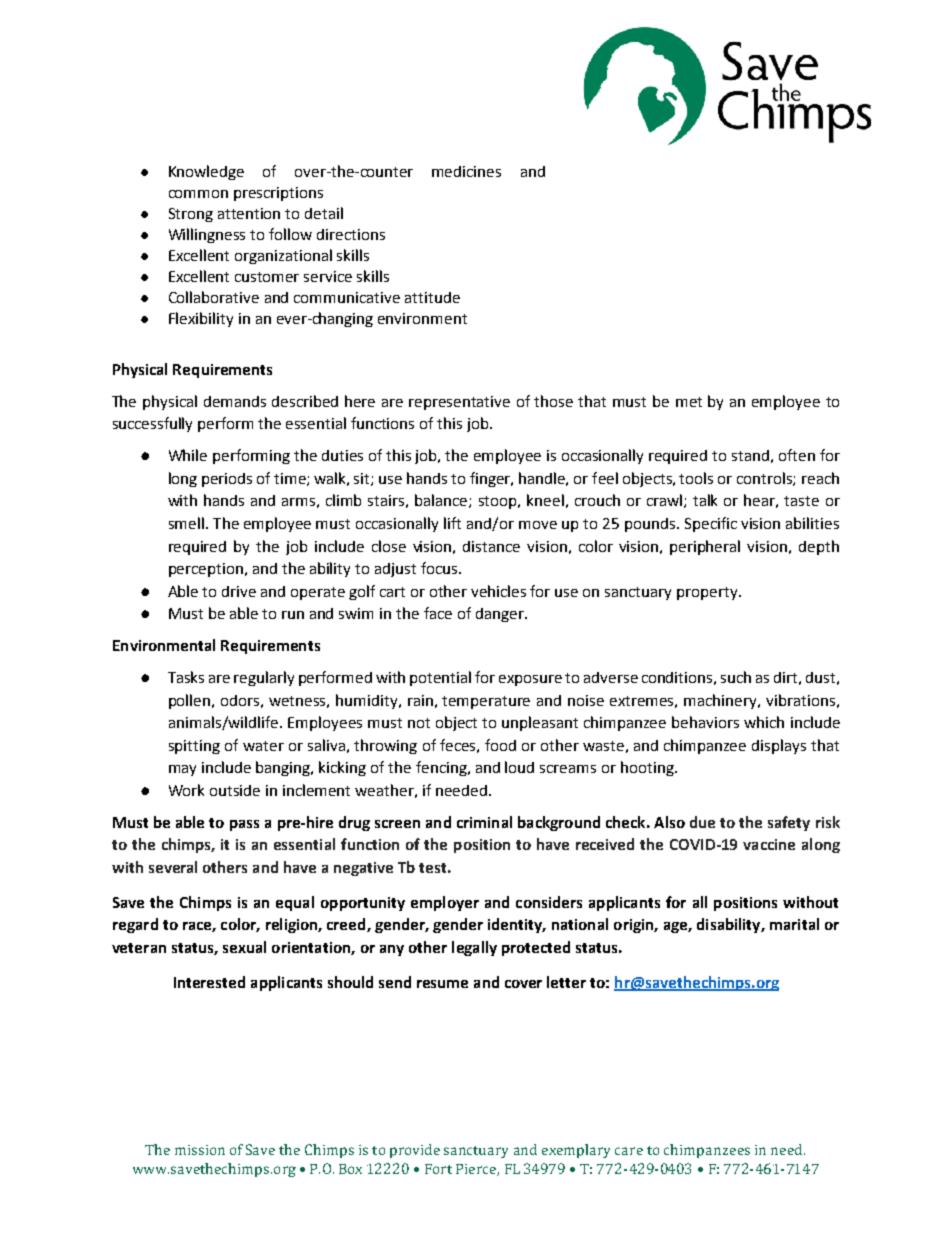 This document has height=1233, width=952. What do you see at coordinates (689, 402) in the document?
I see `met` at bounding box center [689, 402].
